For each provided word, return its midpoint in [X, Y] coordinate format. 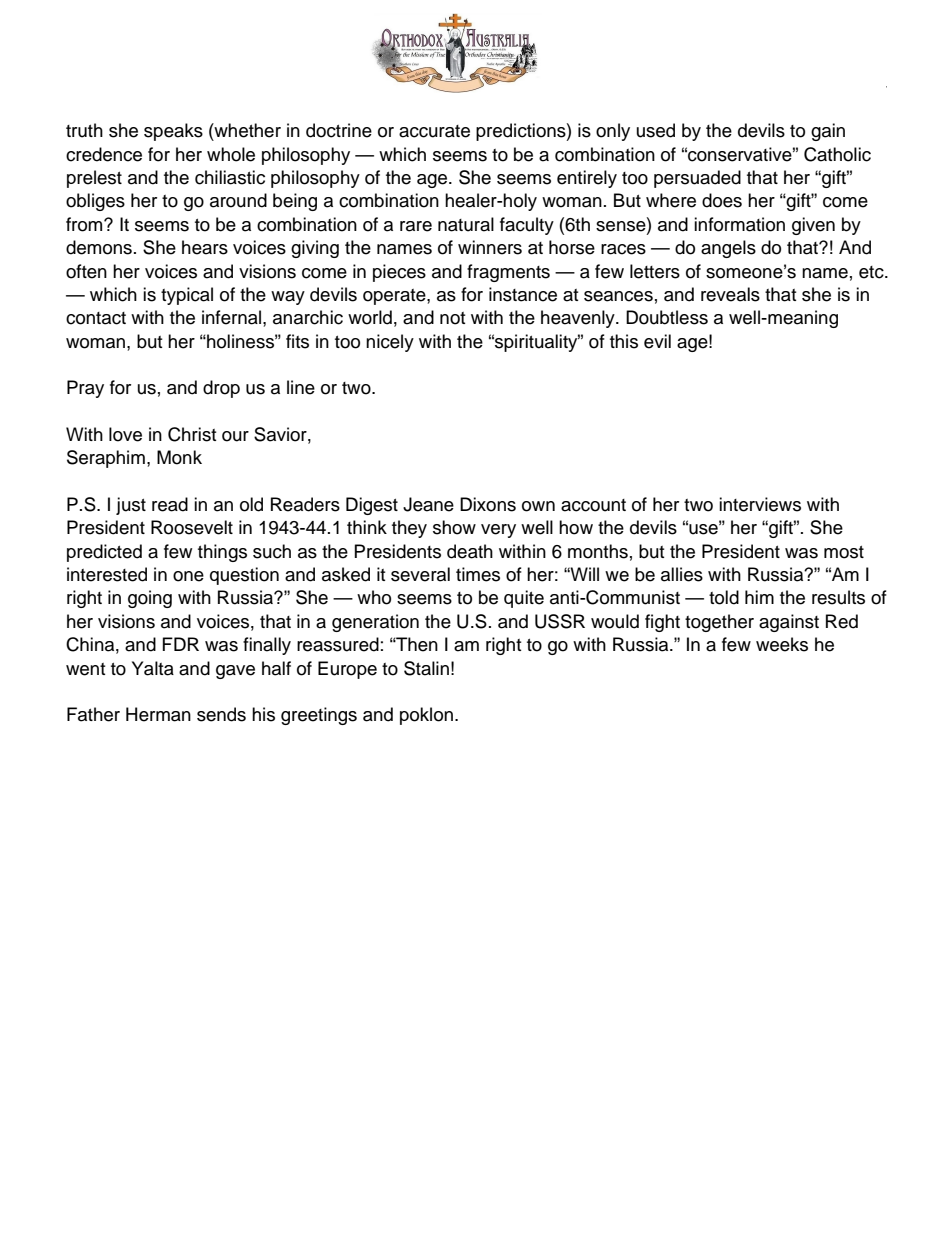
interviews [760, 504]
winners [490, 247]
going [150, 599]
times [478, 574]
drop [221, 389]
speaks [173, 132]
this [624, 341]
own [538, 506]
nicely [390, 343]
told [724, 597]
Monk [179, 457]
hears [205, 247]
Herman [158, 714]
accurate [434, 131]
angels [728, 249]
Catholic [837, 154]
